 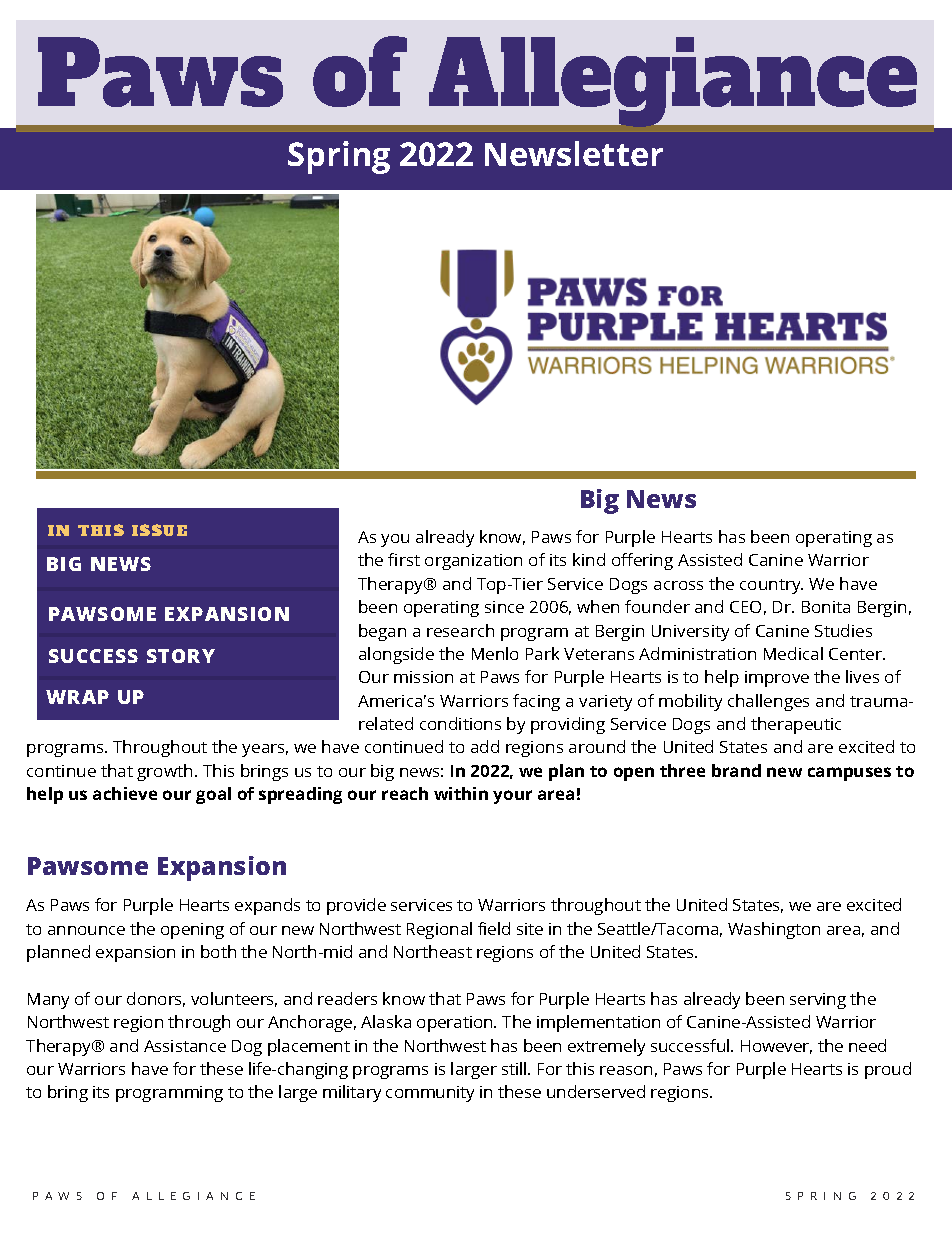 I want to click on Assistance, so click(x=185, y=1046).
